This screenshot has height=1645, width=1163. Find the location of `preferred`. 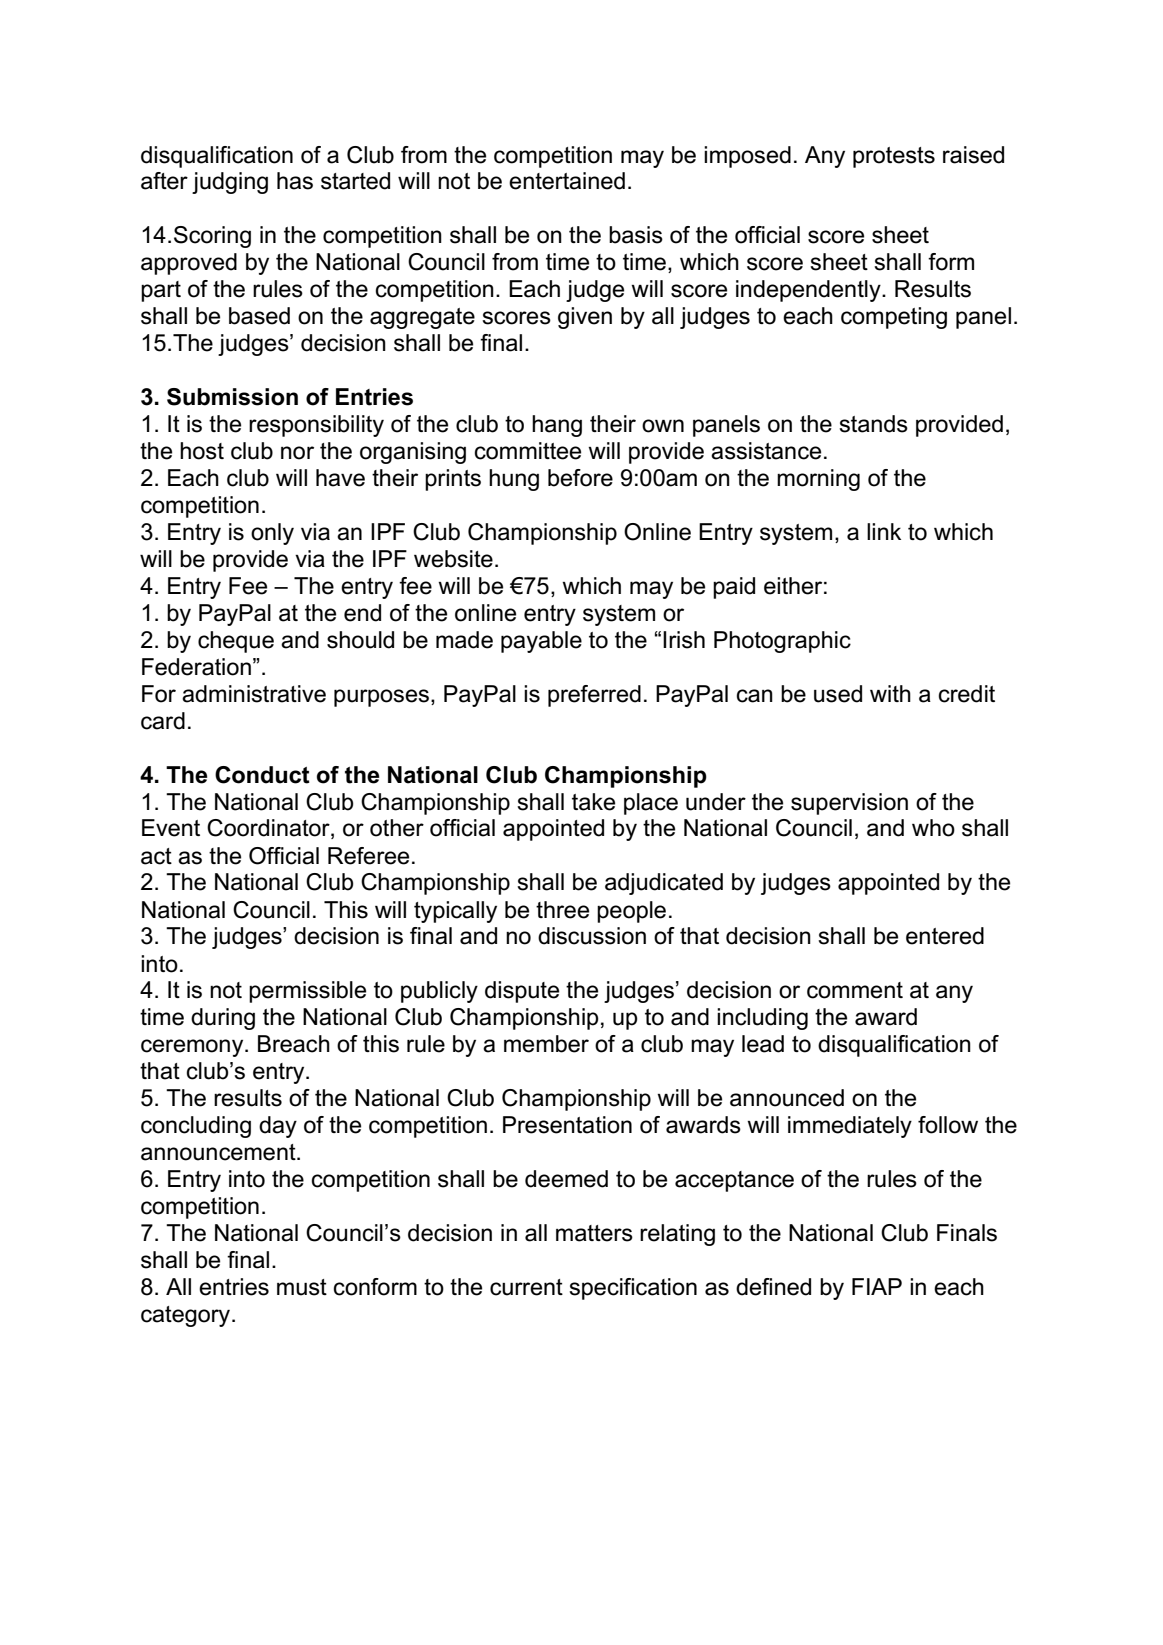

preferred is located at coordinates (594, 696).
